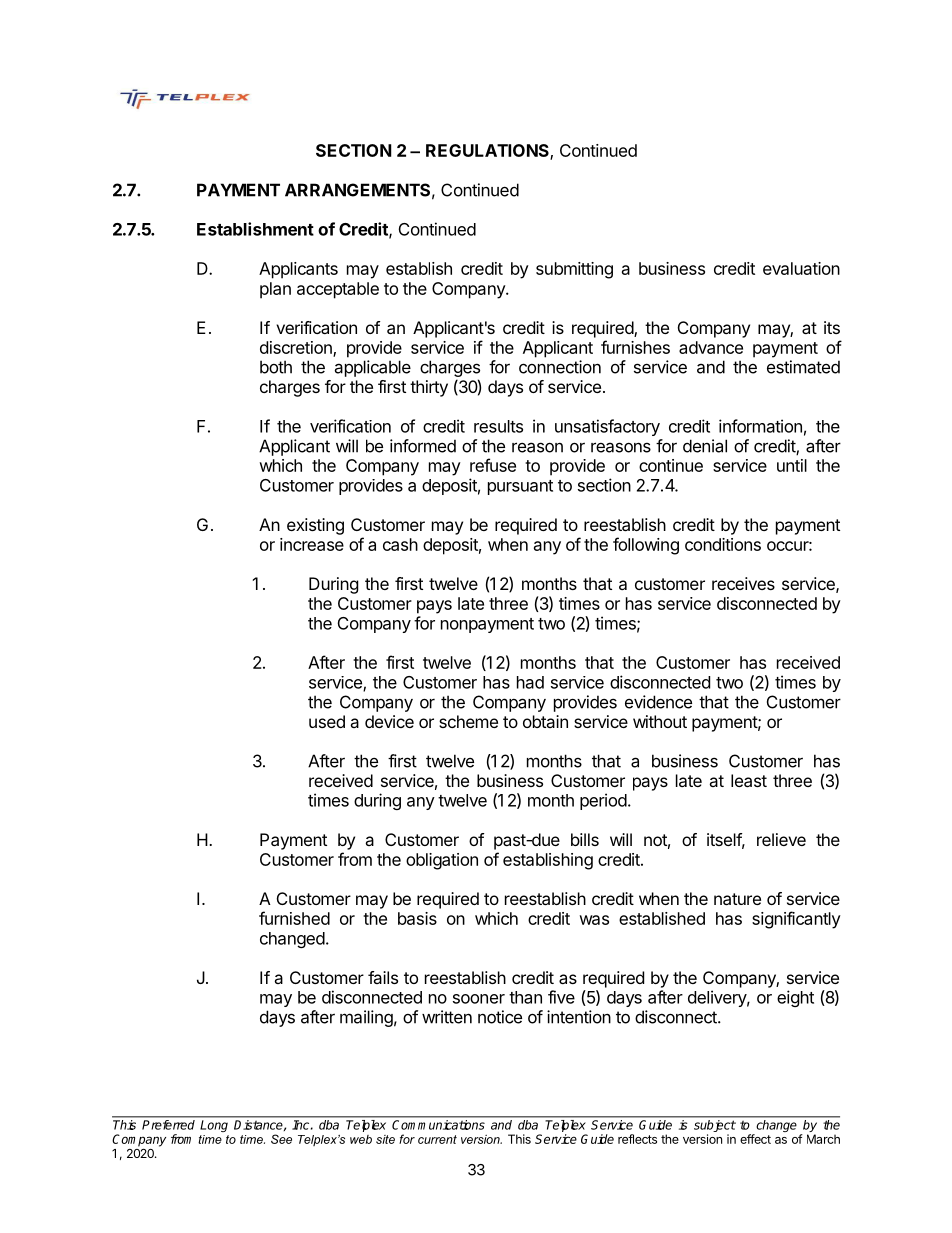 Image resolution: width=952 pixels, height=1233 pixels. What do you see at coordinates (281, 1139) in the screenshot?
I see `See` at bounding box center [281, 1139].
